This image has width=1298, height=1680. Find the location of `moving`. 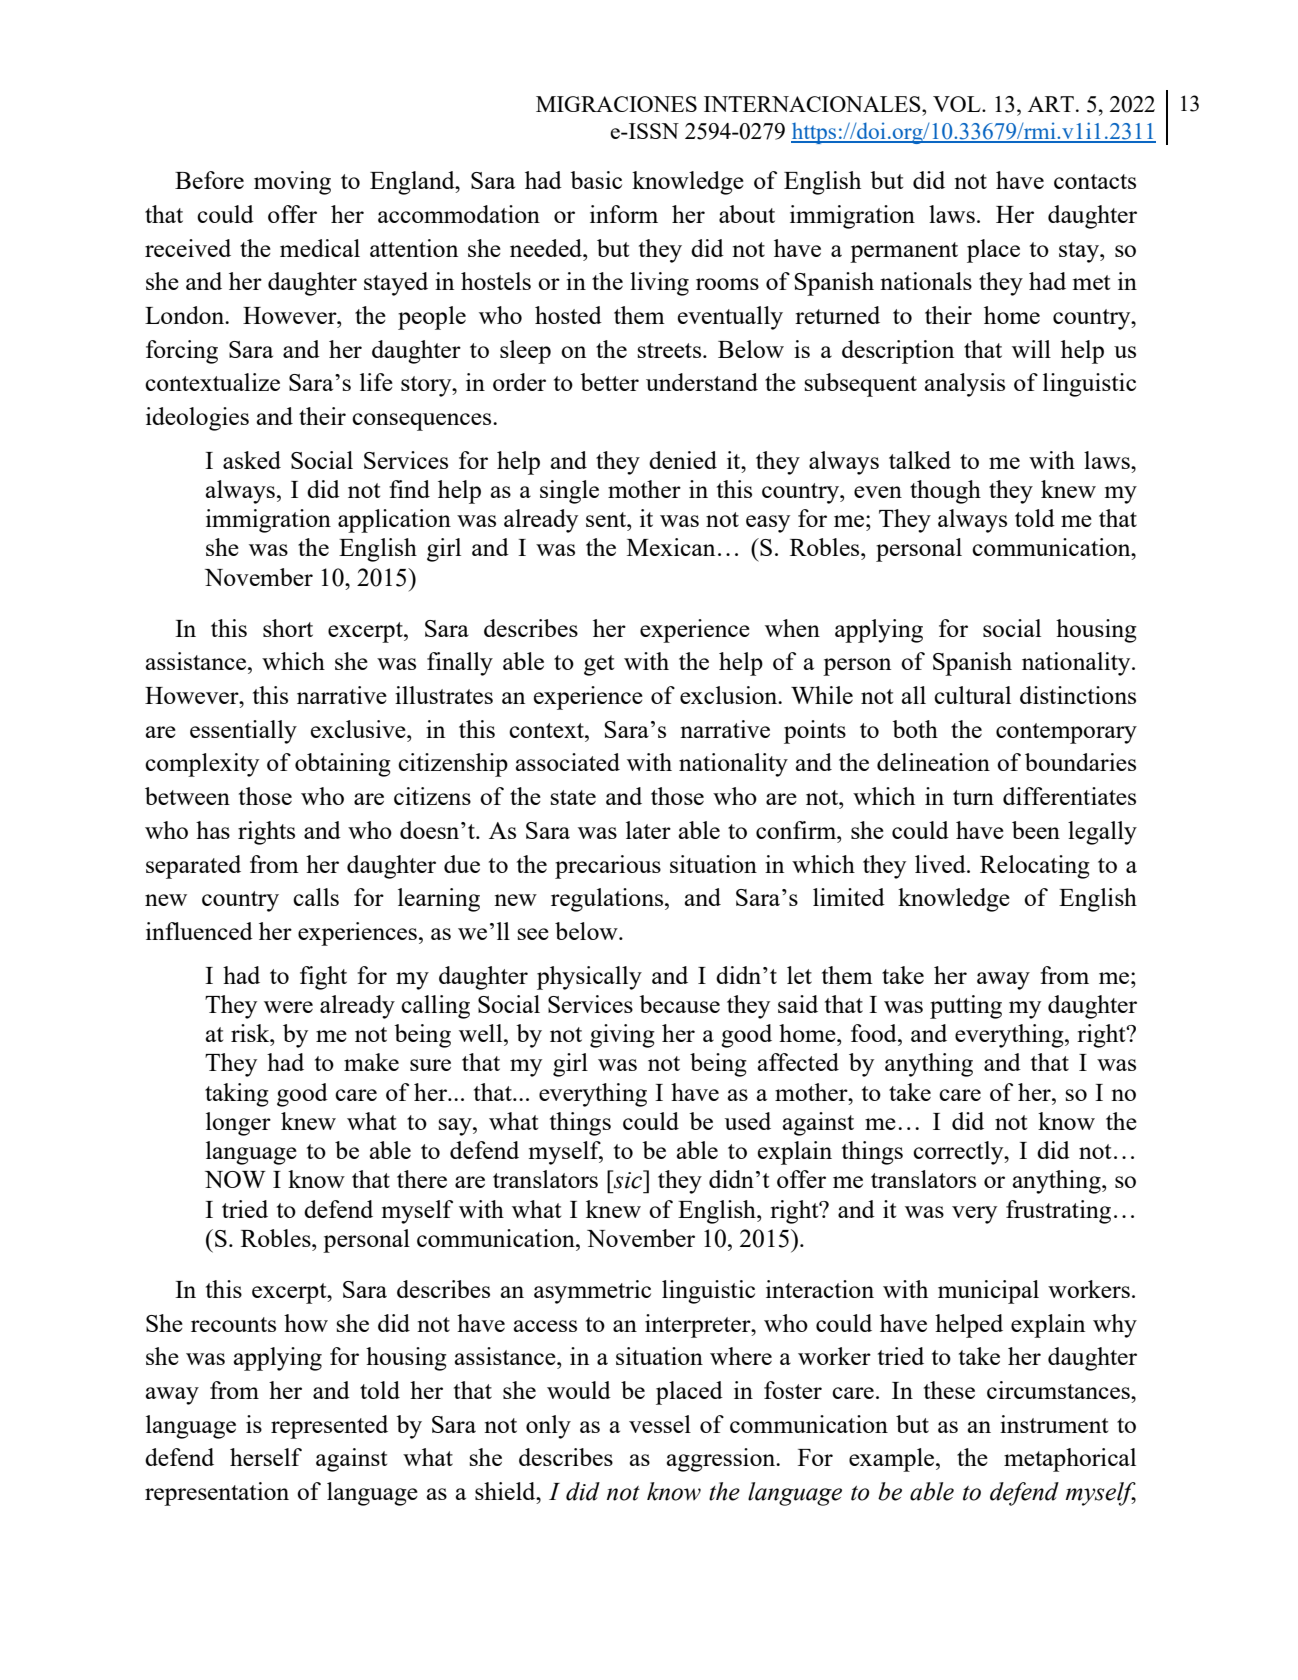

moving is located at coordinates (292, 183).
